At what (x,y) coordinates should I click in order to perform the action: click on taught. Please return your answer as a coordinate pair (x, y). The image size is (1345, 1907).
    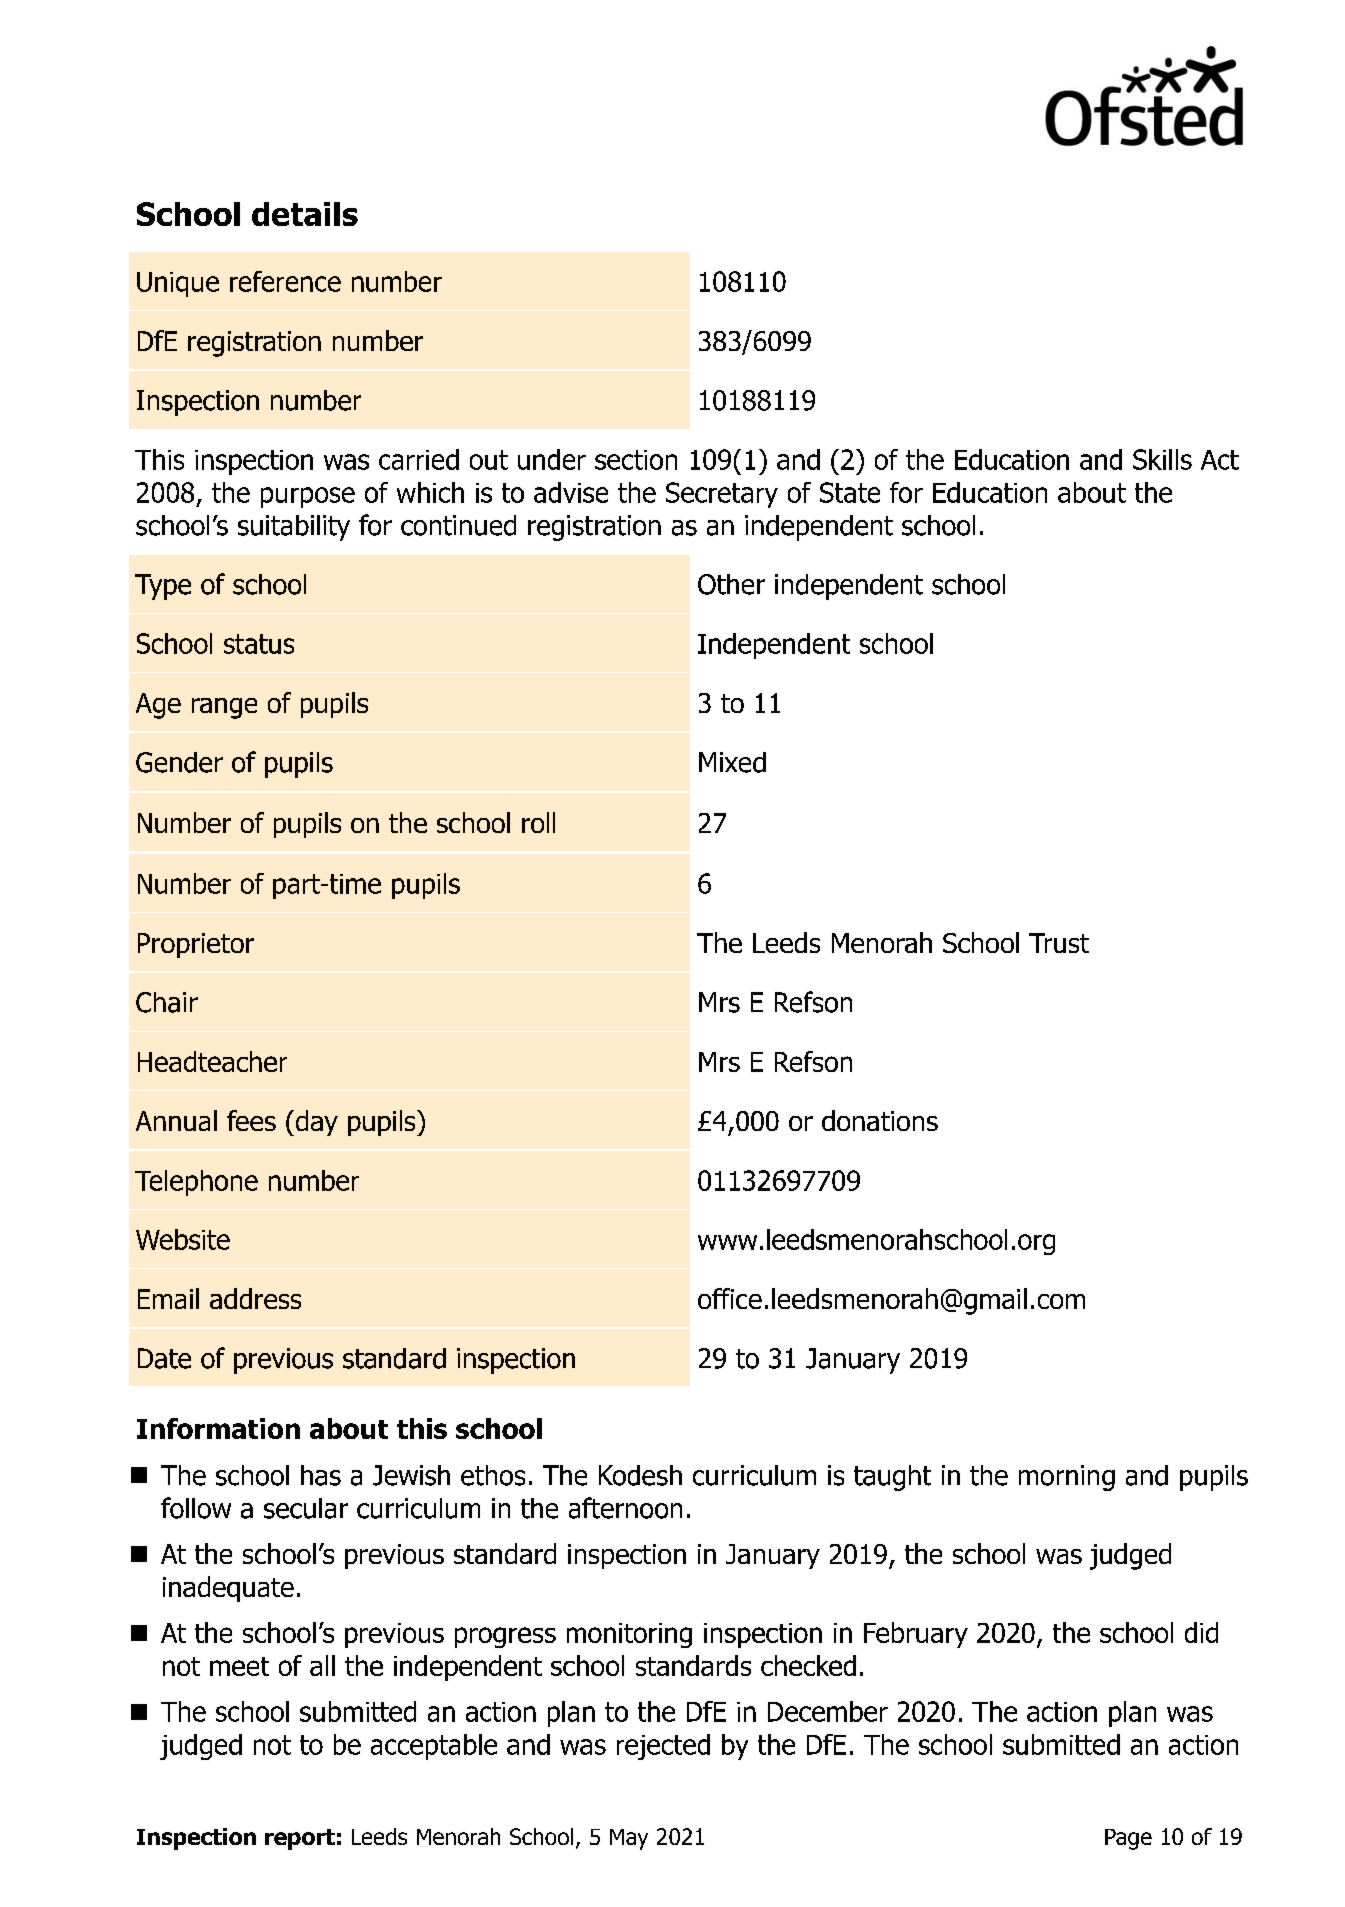
    Looking at the image, I should click on (892, 1478).
